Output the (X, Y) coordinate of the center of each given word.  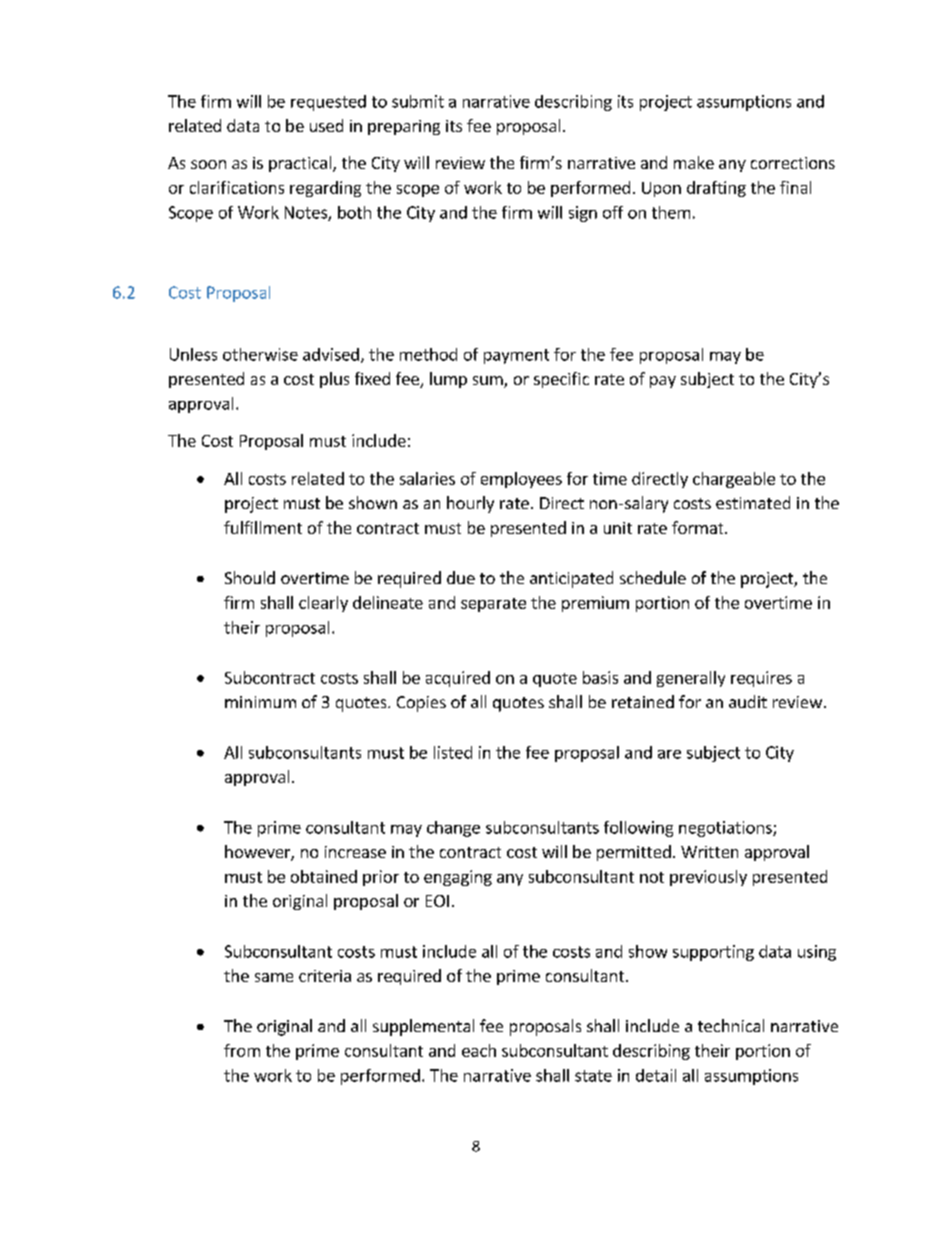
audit (748, 701)
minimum (260, 702)
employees (521, 480)
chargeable (734, 480)
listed (453, 752)
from (242, 1050)
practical (301, 164)
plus (334, 380)
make (694, 162)
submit (418, 101)
